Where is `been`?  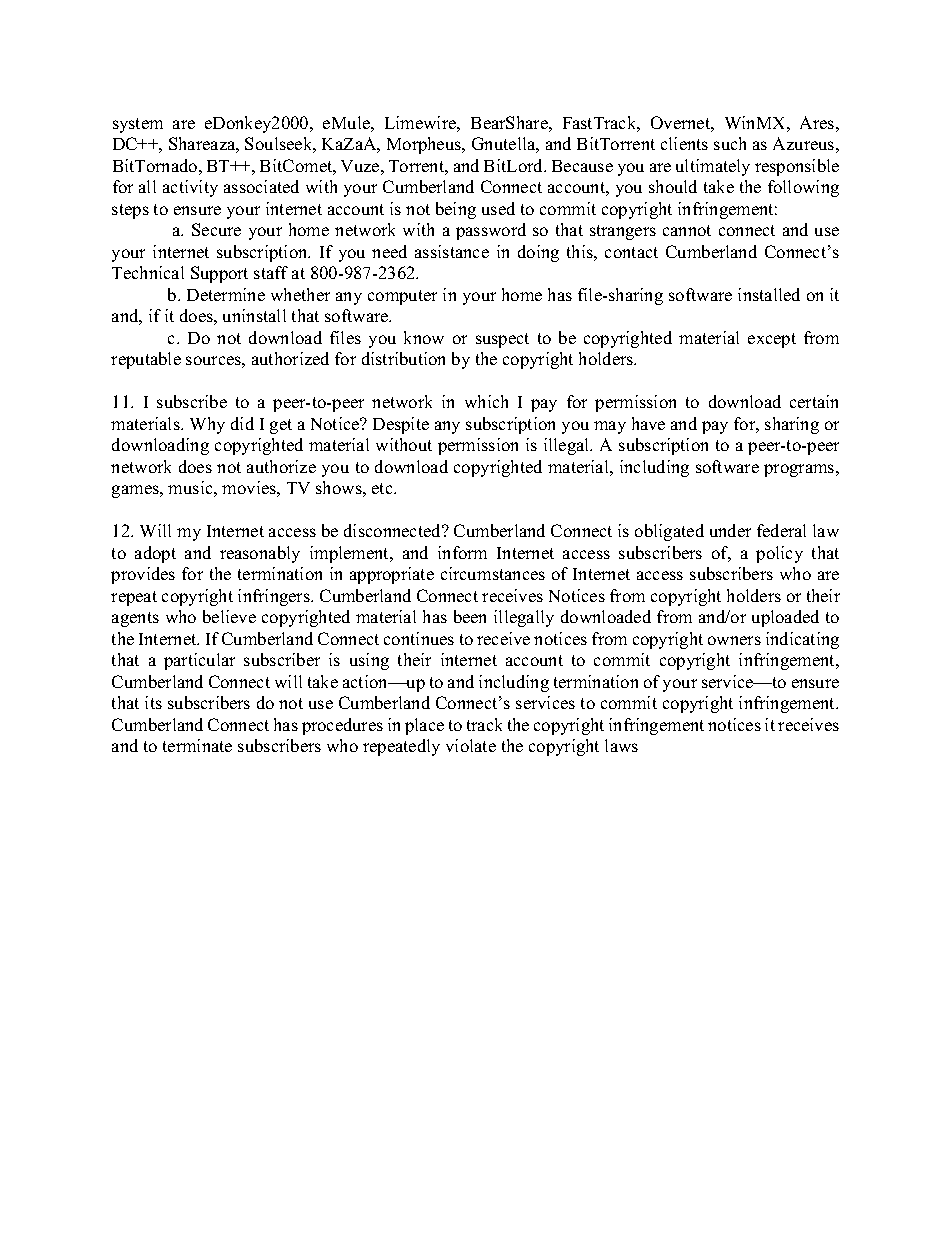 been is located at coordinates (470, 616).
